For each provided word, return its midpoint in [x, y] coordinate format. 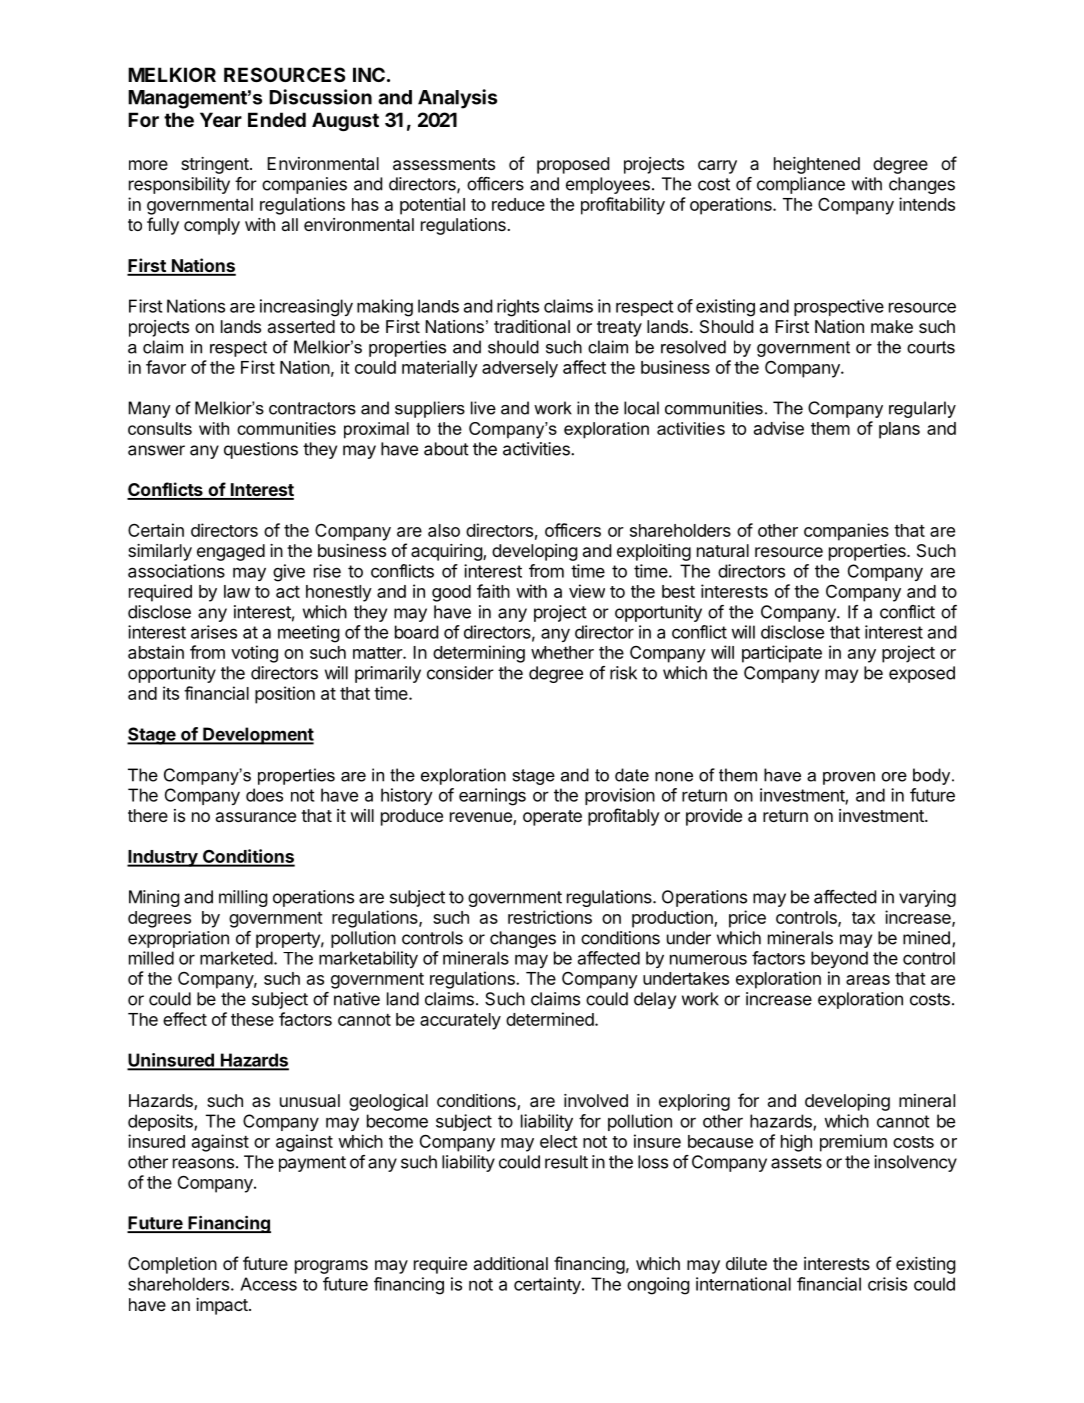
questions [261, 450]
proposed [573, 165]
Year [221, 119]
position [285, 695]
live [483, 408]
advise [779, 428]
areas [868, 980]
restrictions [550, 917]
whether [562, 652]
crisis [887, 1284]
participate [782, 654]
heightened [817, 165]
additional [511, 1263]
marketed [236, 958]
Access [268, 1284]
